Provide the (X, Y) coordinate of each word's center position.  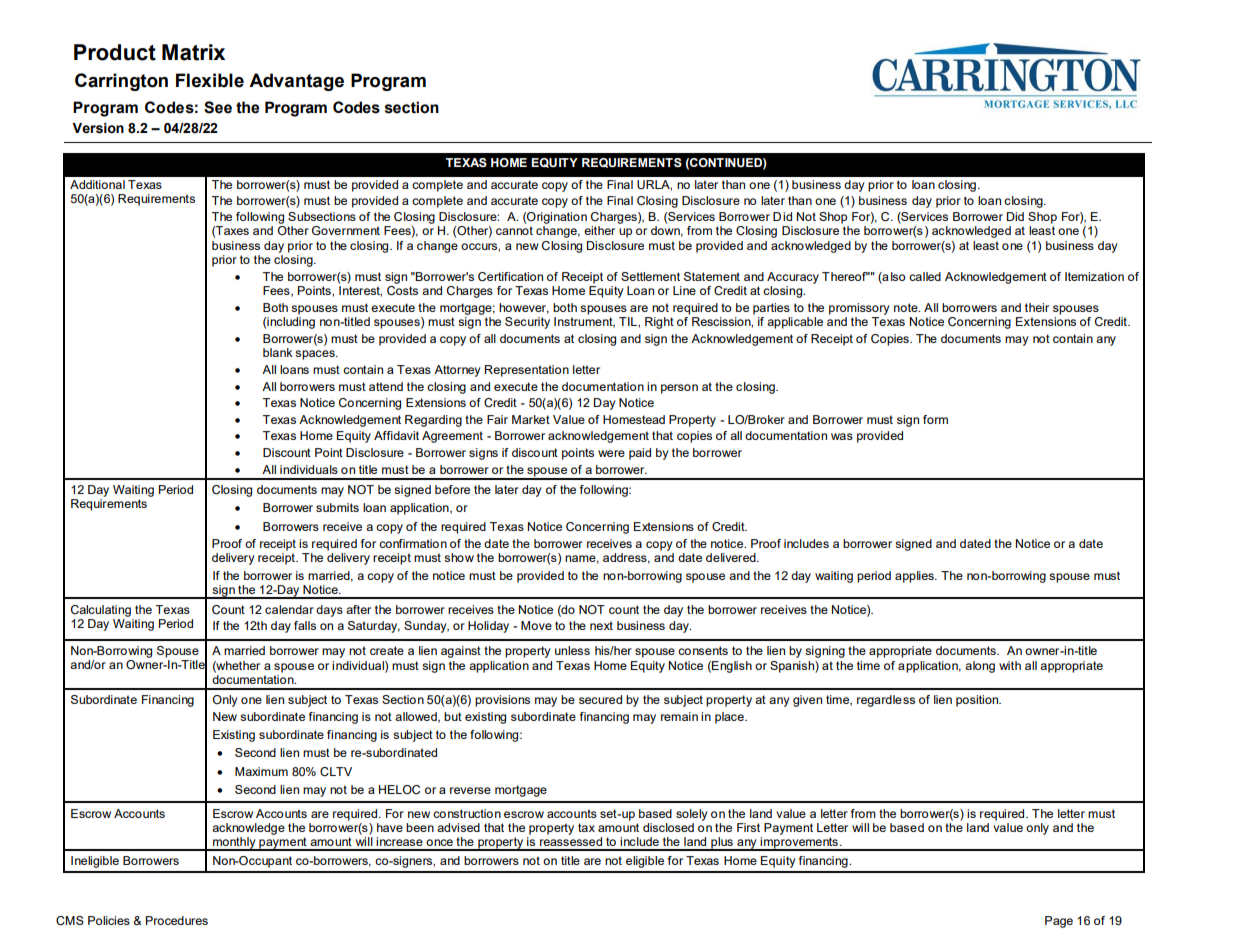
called (925, 276)
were (611, 453)
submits (337, 507)
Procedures (177, 920)
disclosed (668, 827)
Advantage (296, 82)
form (935, 419)
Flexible (210, 80)
